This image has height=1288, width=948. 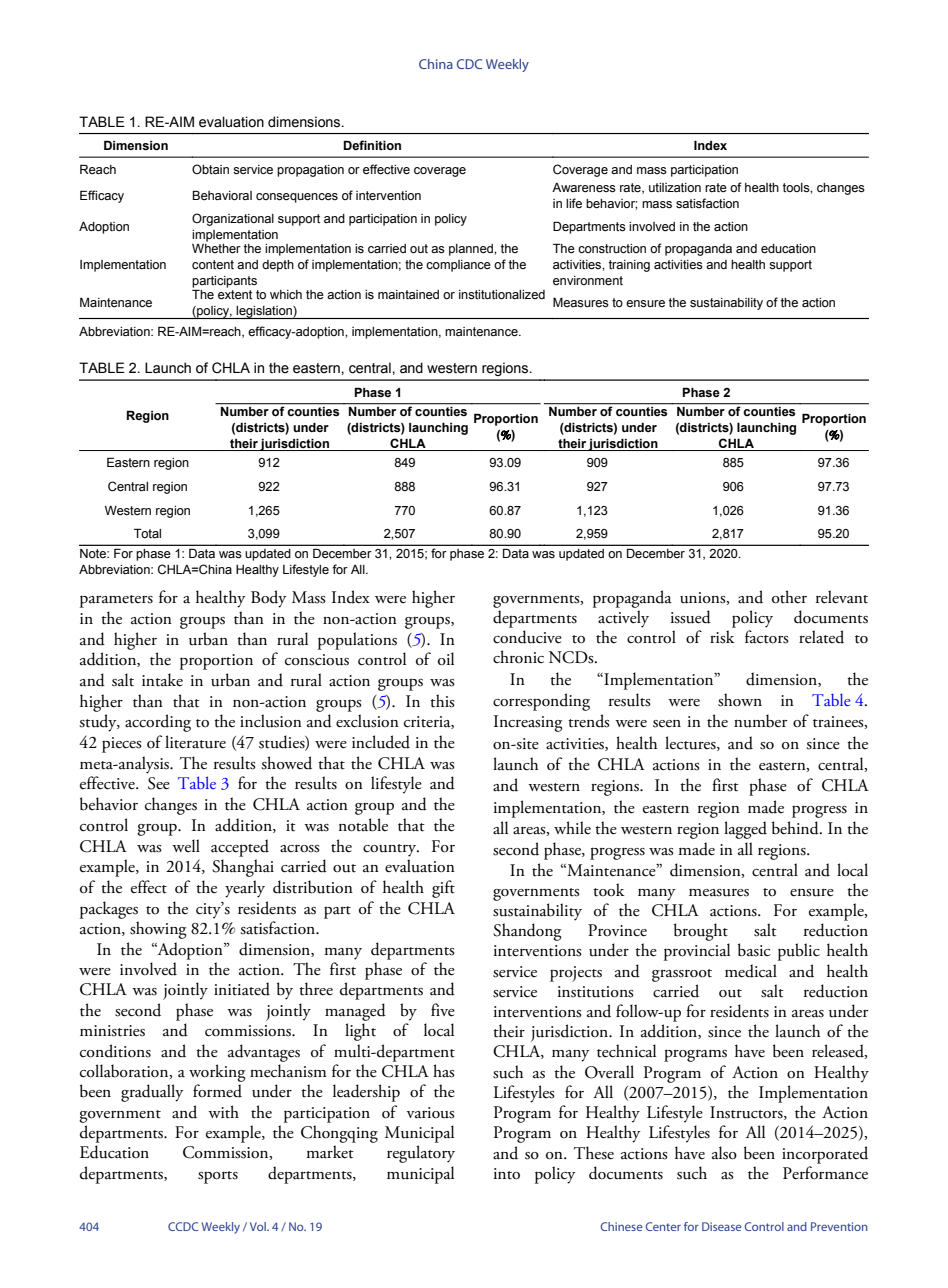 I want to click on Total, so click(x=147, y=533).
